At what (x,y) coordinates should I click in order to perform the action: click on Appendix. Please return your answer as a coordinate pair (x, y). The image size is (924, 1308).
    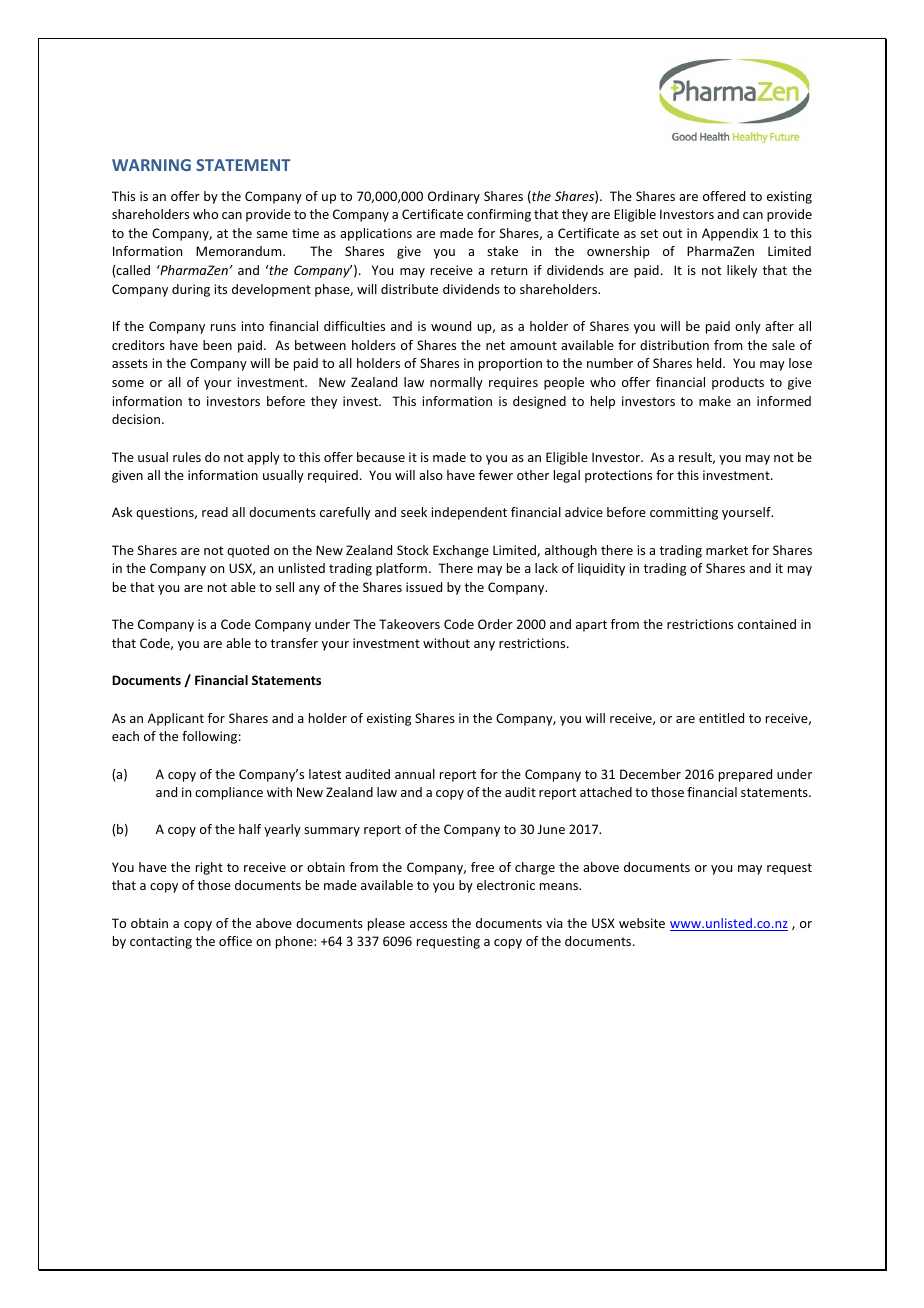
    Looking at the image, I should click on (730, 234).
